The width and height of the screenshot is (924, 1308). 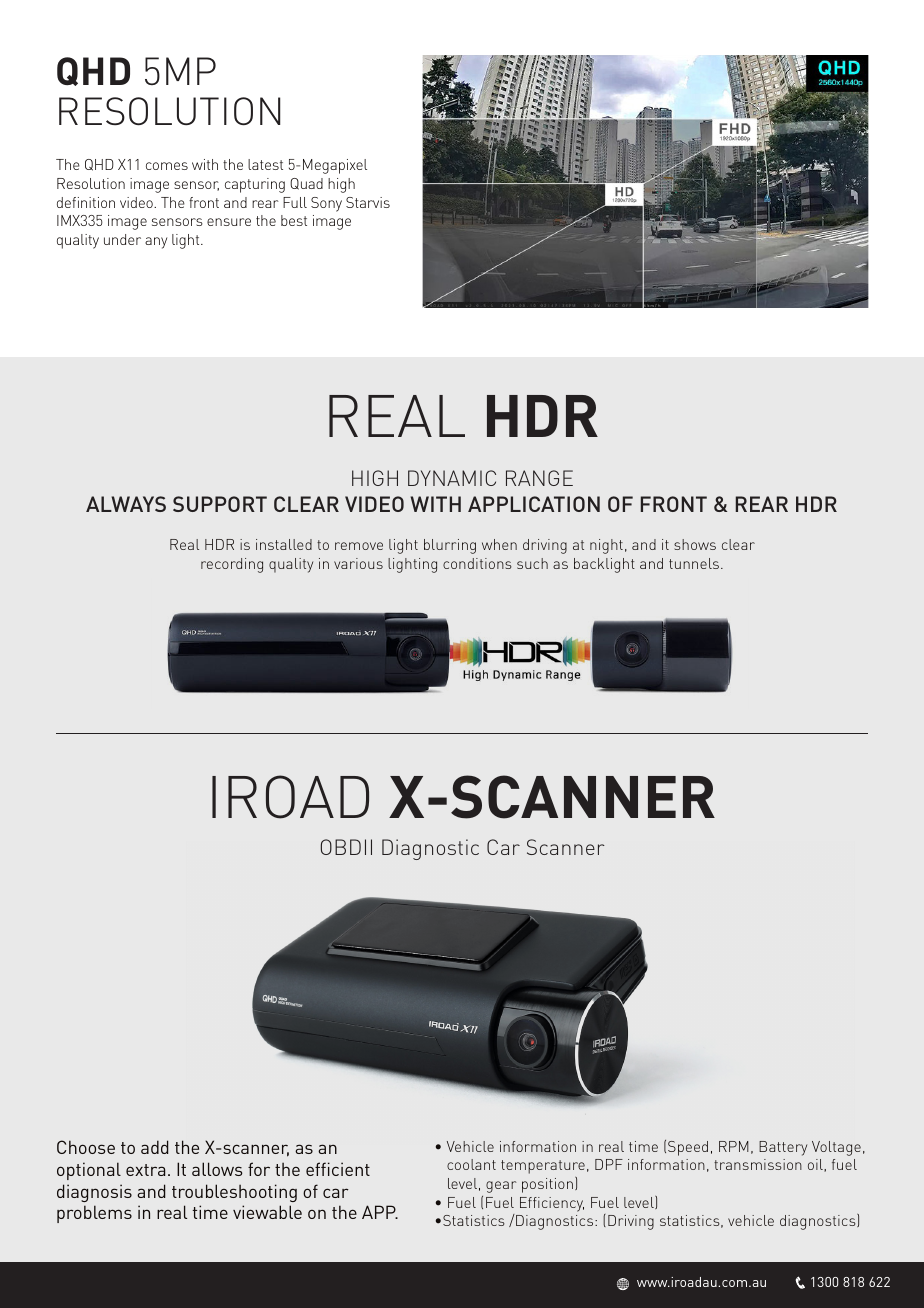 I want to click on extra, so click(x=145, y=1170).
